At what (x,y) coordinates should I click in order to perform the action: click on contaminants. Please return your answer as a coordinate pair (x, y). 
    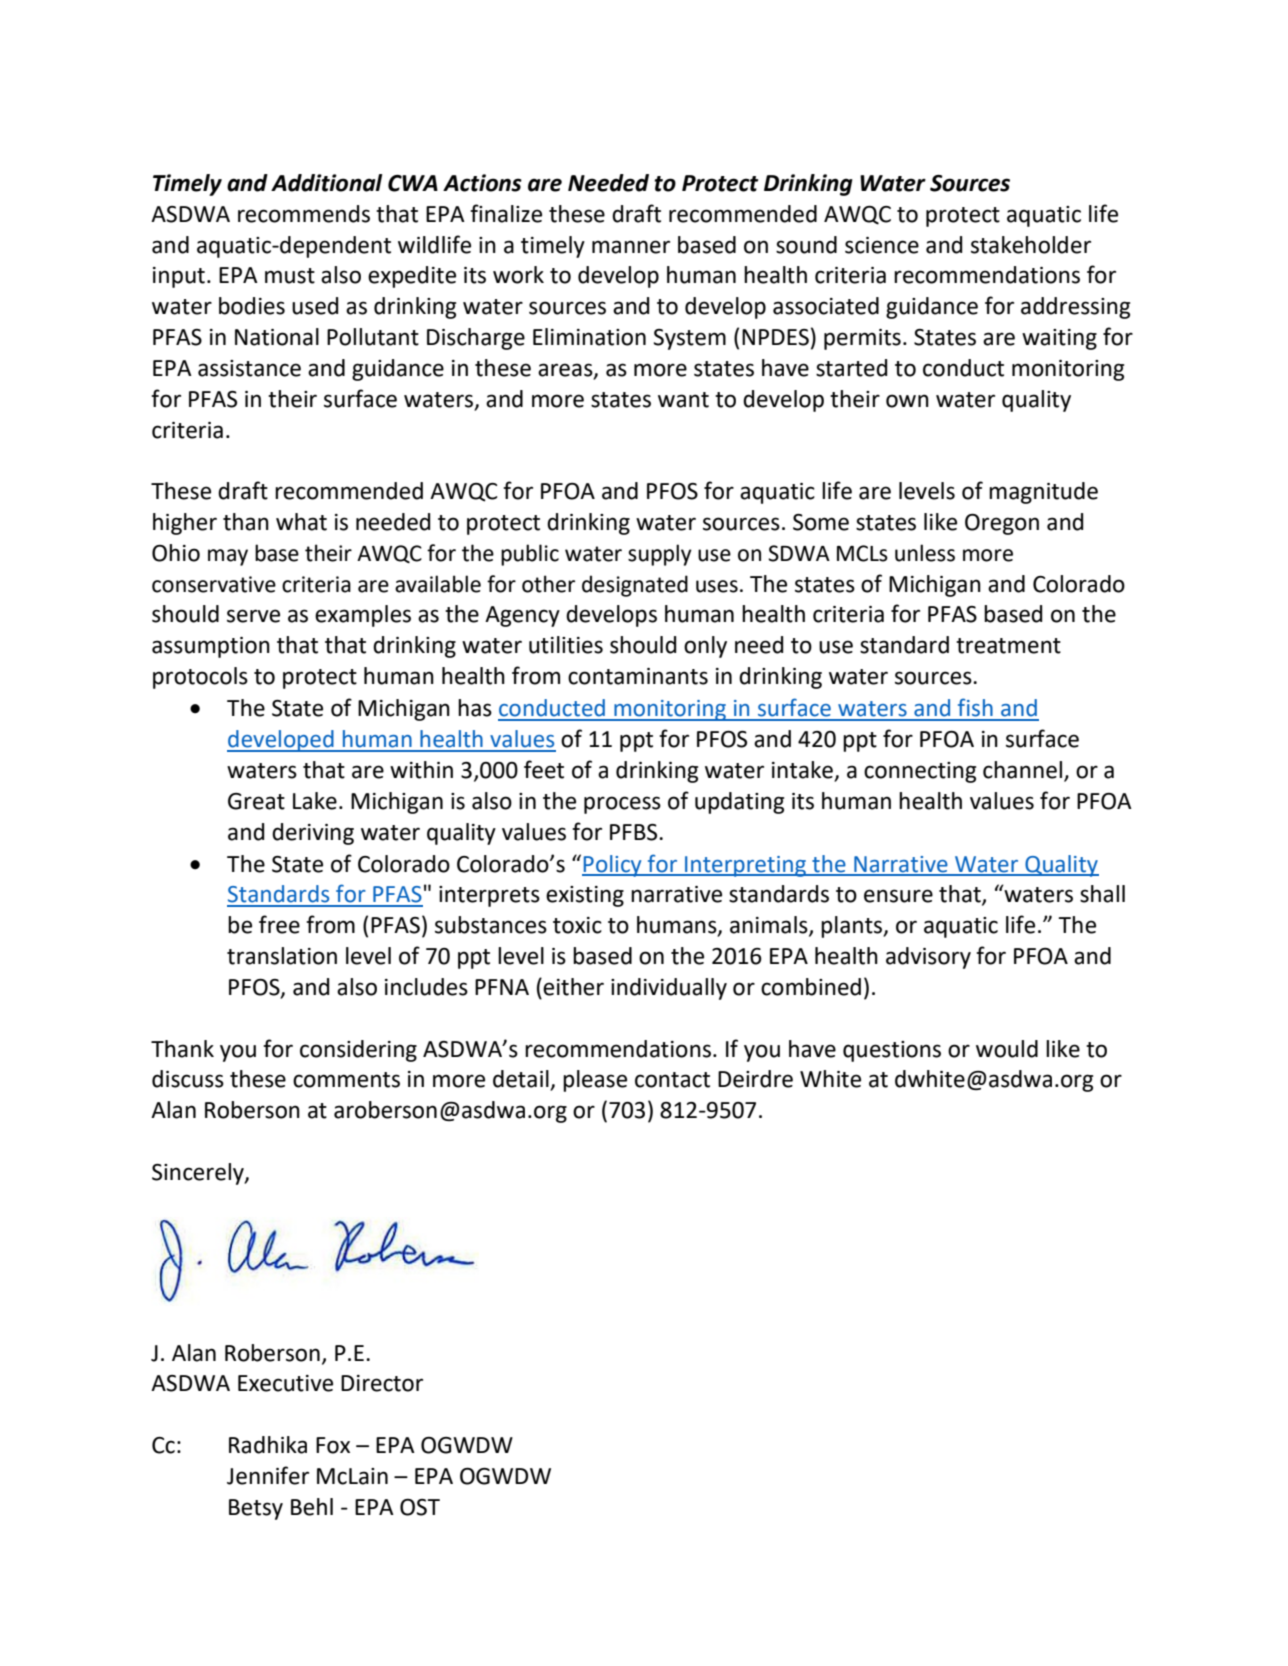
    Looking at the image, I should click on (638, 676).
